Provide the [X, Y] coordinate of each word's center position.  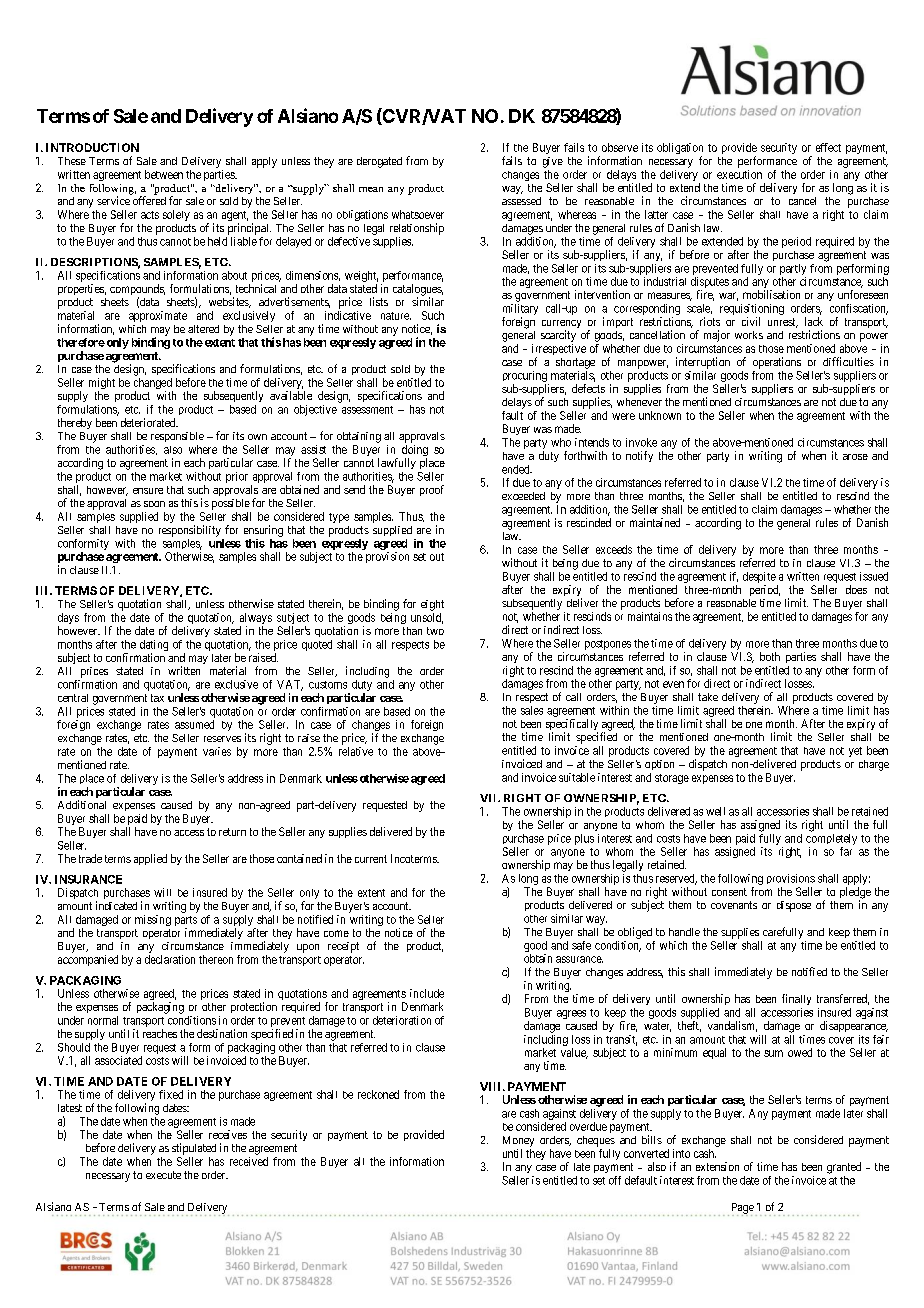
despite [759, 579]
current [371, 859]
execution [739, 174]
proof [432, 490]
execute [163, 1175]
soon [154, 504]
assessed [521, 201]
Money [518, 1141]
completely [831, 839]
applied [150, 859]
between [164, 174]
